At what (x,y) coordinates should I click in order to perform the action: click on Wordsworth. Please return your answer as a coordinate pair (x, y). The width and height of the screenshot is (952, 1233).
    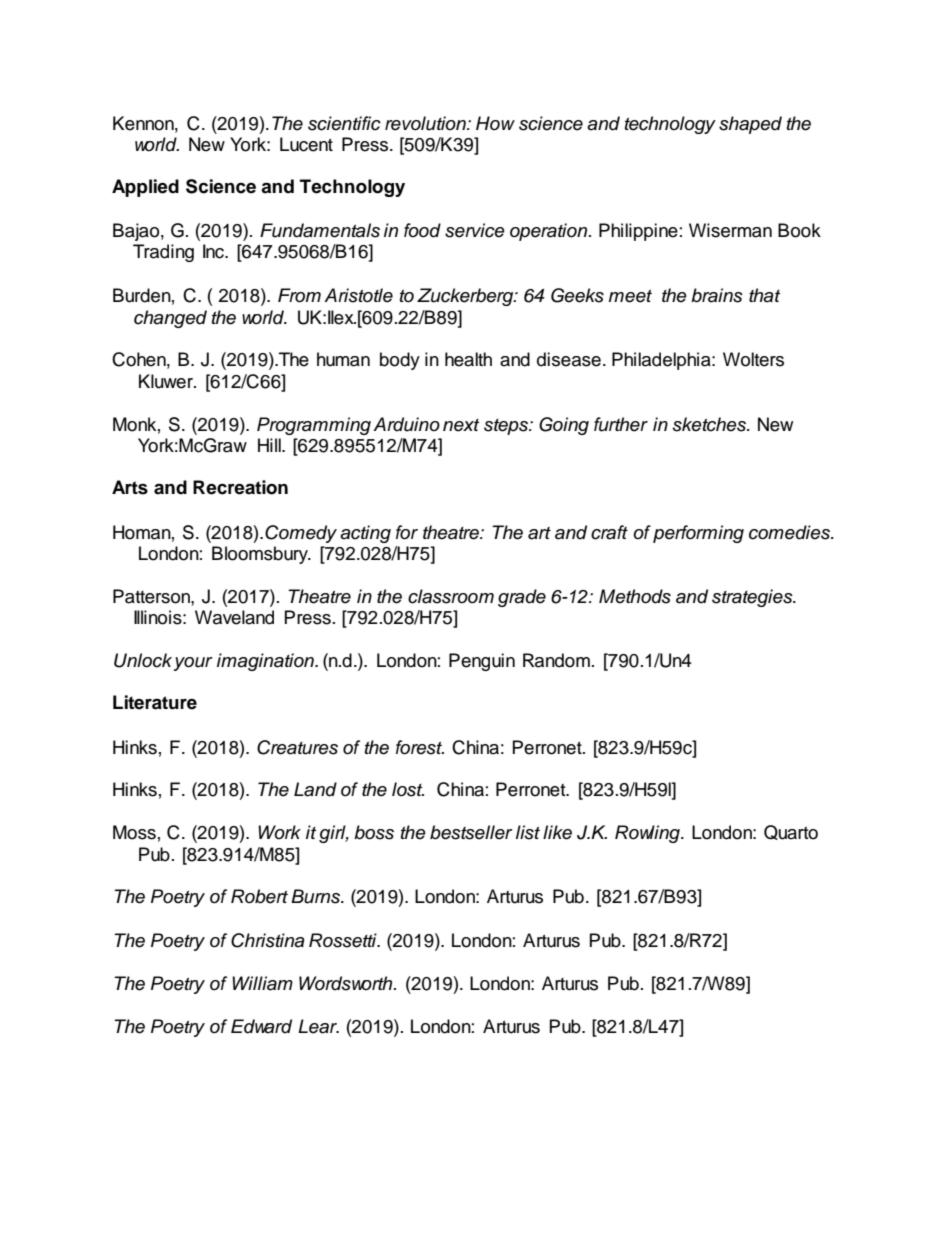
    Looking at the image, I should click on (347, 983).
